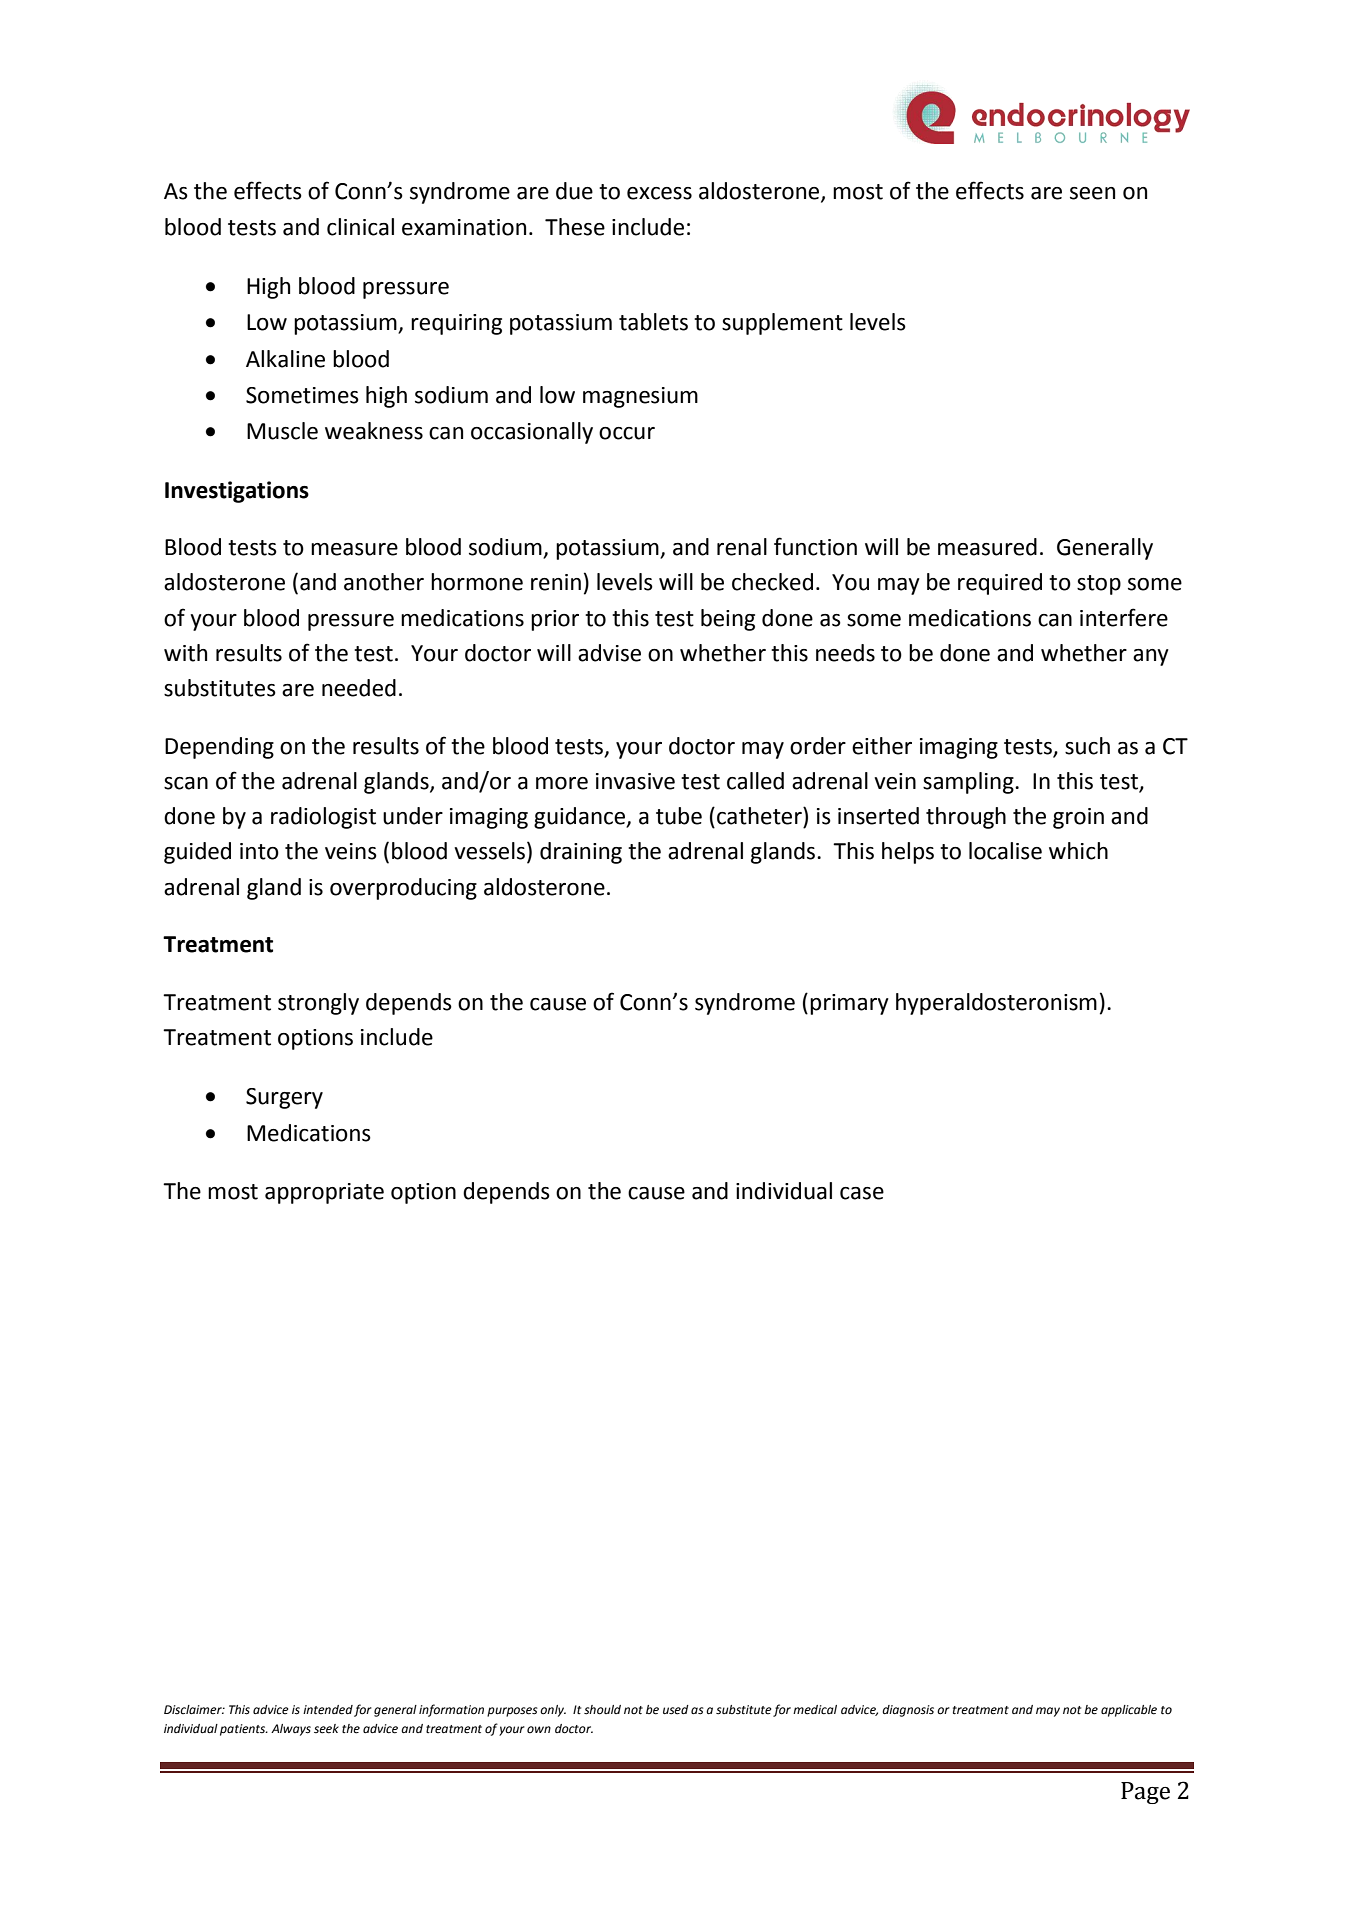 The image size is (1354, 1915). What do you see at coordinates (1000, 584) in the screenshot?
I see `required` at bounding box center [1000, 584].
